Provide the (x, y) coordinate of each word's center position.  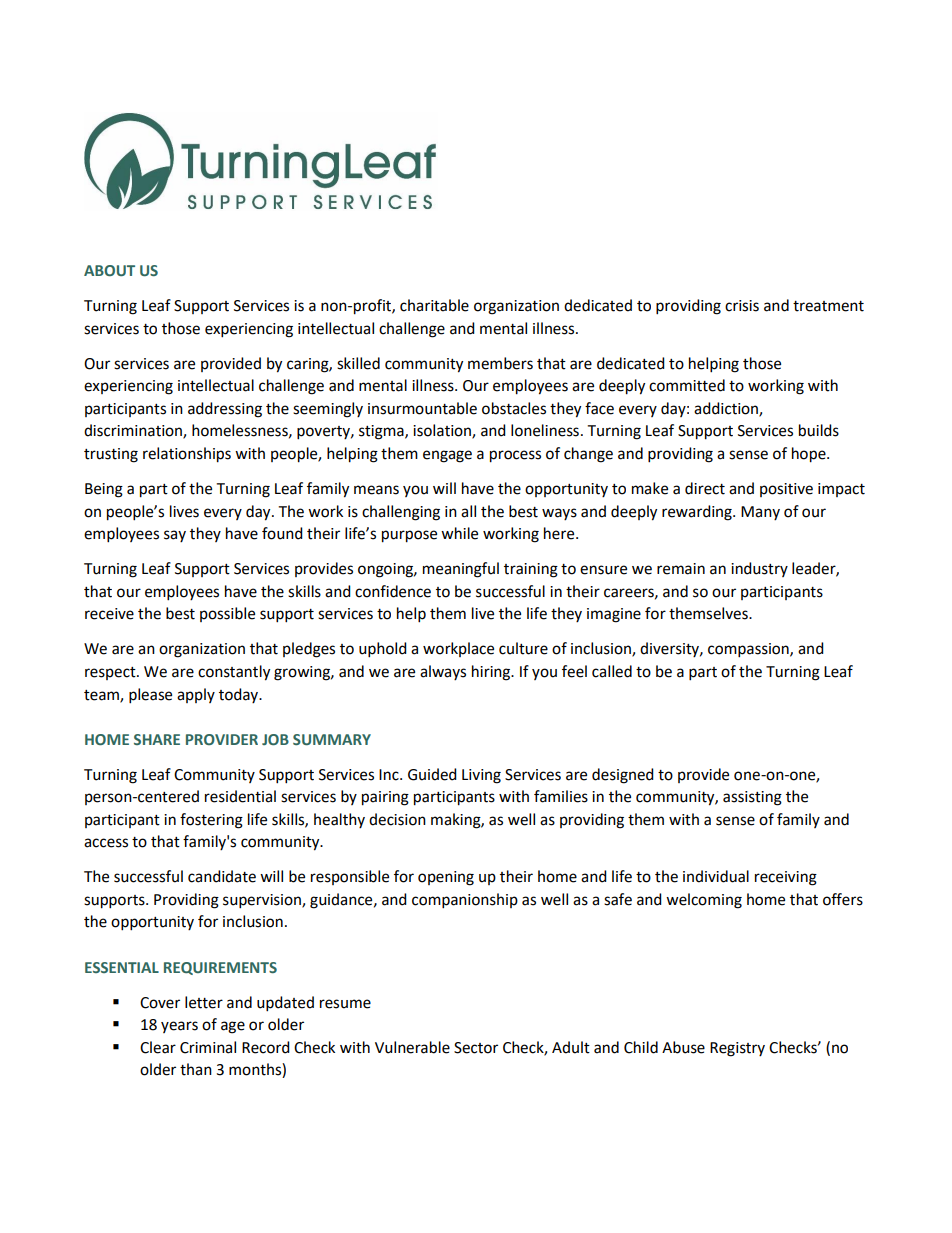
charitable (434, 305)
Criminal (208, 1047)
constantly (234, 673)
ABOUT (109, 270)
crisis (742, 306)
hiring (492, 673)
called (612, 671)
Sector (476, 1048)
